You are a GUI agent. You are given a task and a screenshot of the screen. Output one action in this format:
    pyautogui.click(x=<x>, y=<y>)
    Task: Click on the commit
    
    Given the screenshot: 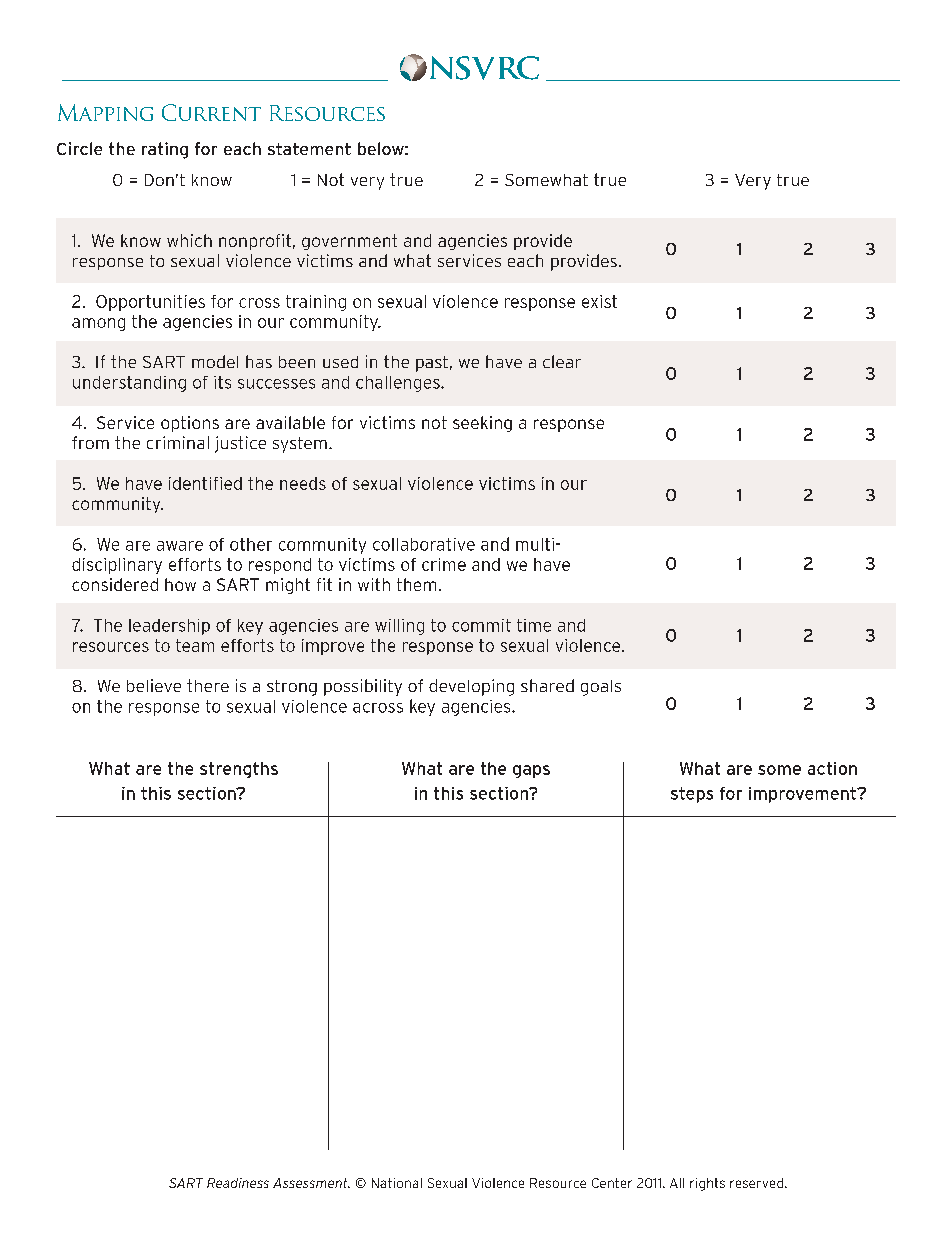 What is the action you would take?
    pyautogui.click(x=481, y=625)
